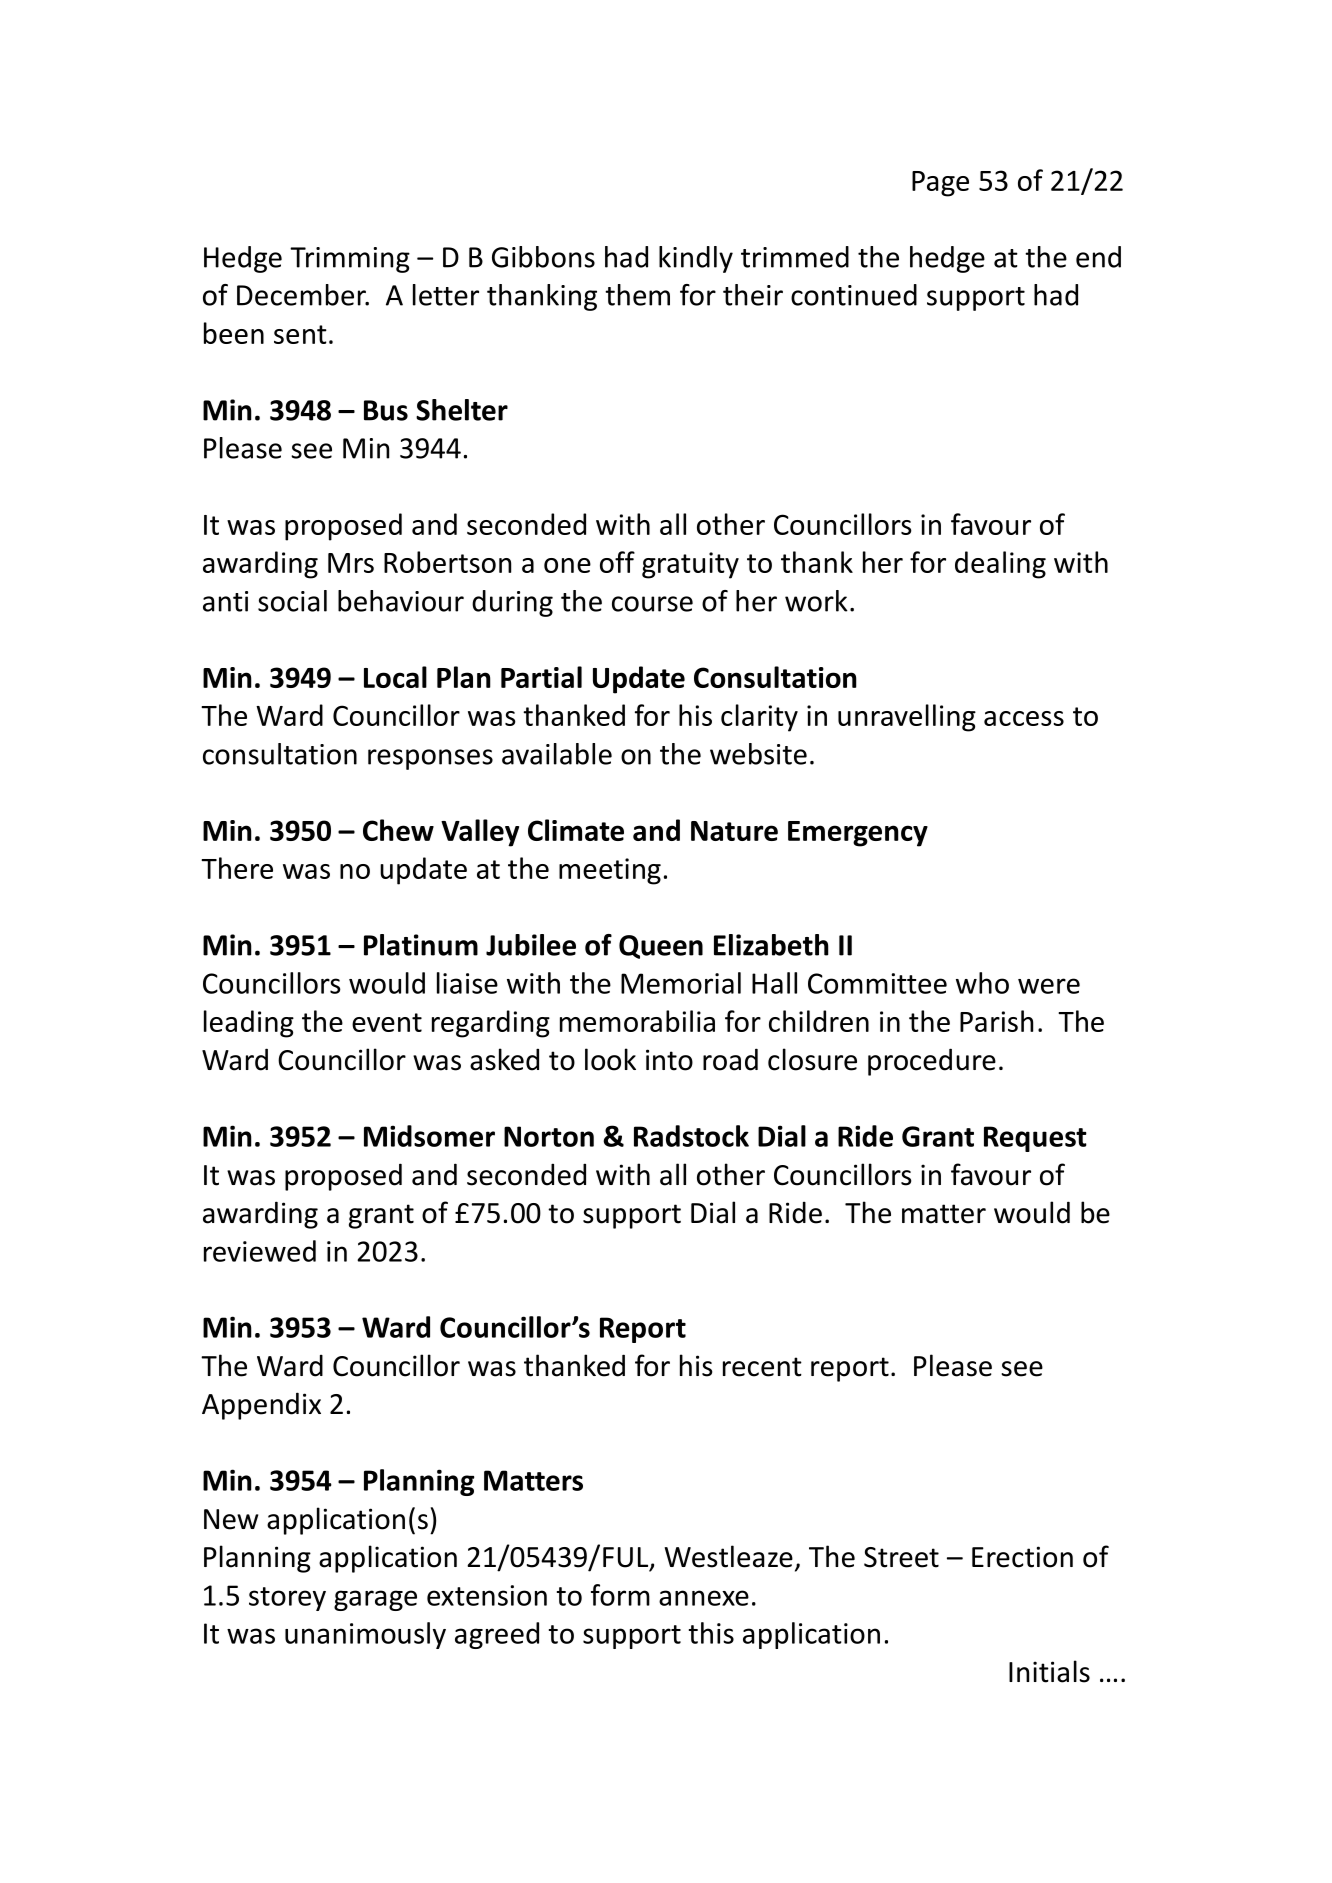 The image size is (1332, 1883). What do you see at coordinates (901, 1557) in the page?
I see `Street` at bounding box center [901, 1557].
